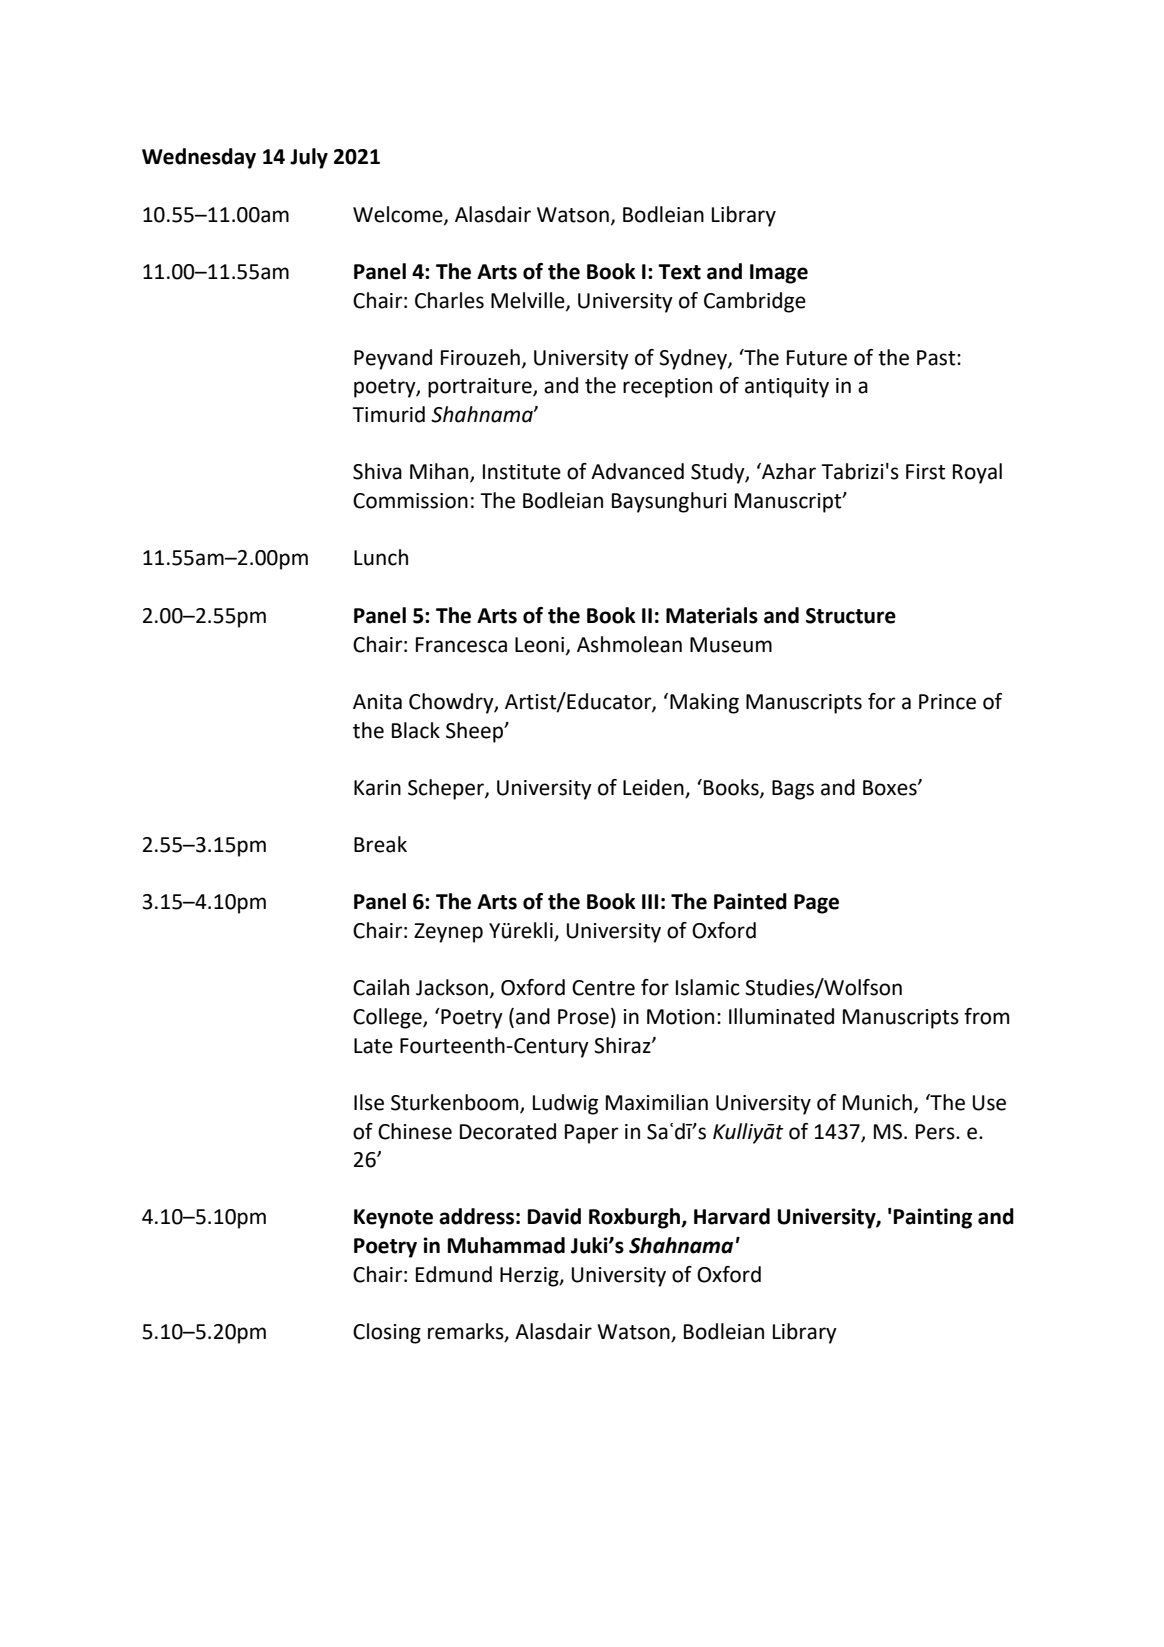 The width and height of the document is (1164, 1647). What do you see at coordinates (679, 272) in the document?
I see `Text` at bounding box center [679, 272].
